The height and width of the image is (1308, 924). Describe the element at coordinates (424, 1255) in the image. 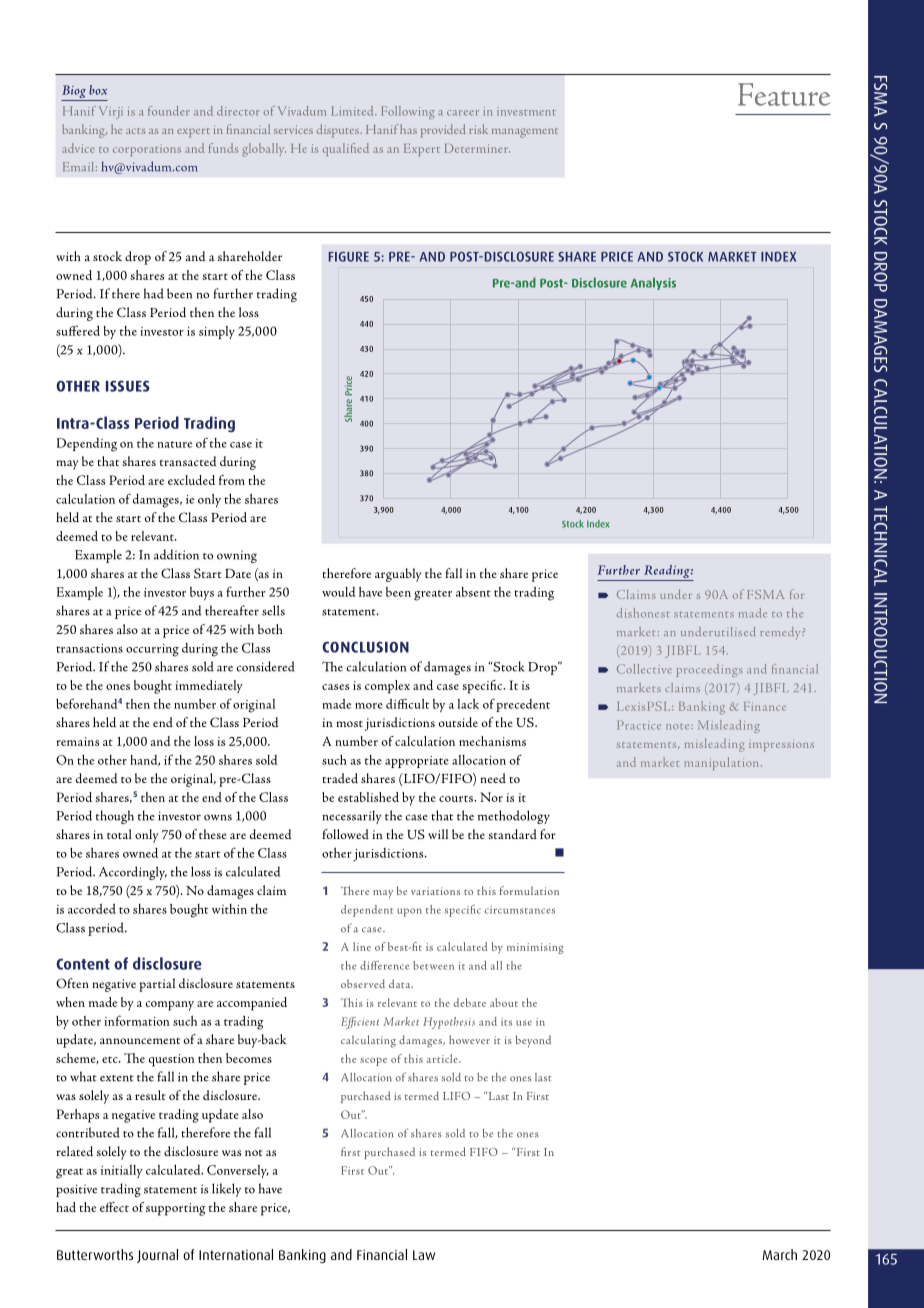

I see `Law` at that location.
